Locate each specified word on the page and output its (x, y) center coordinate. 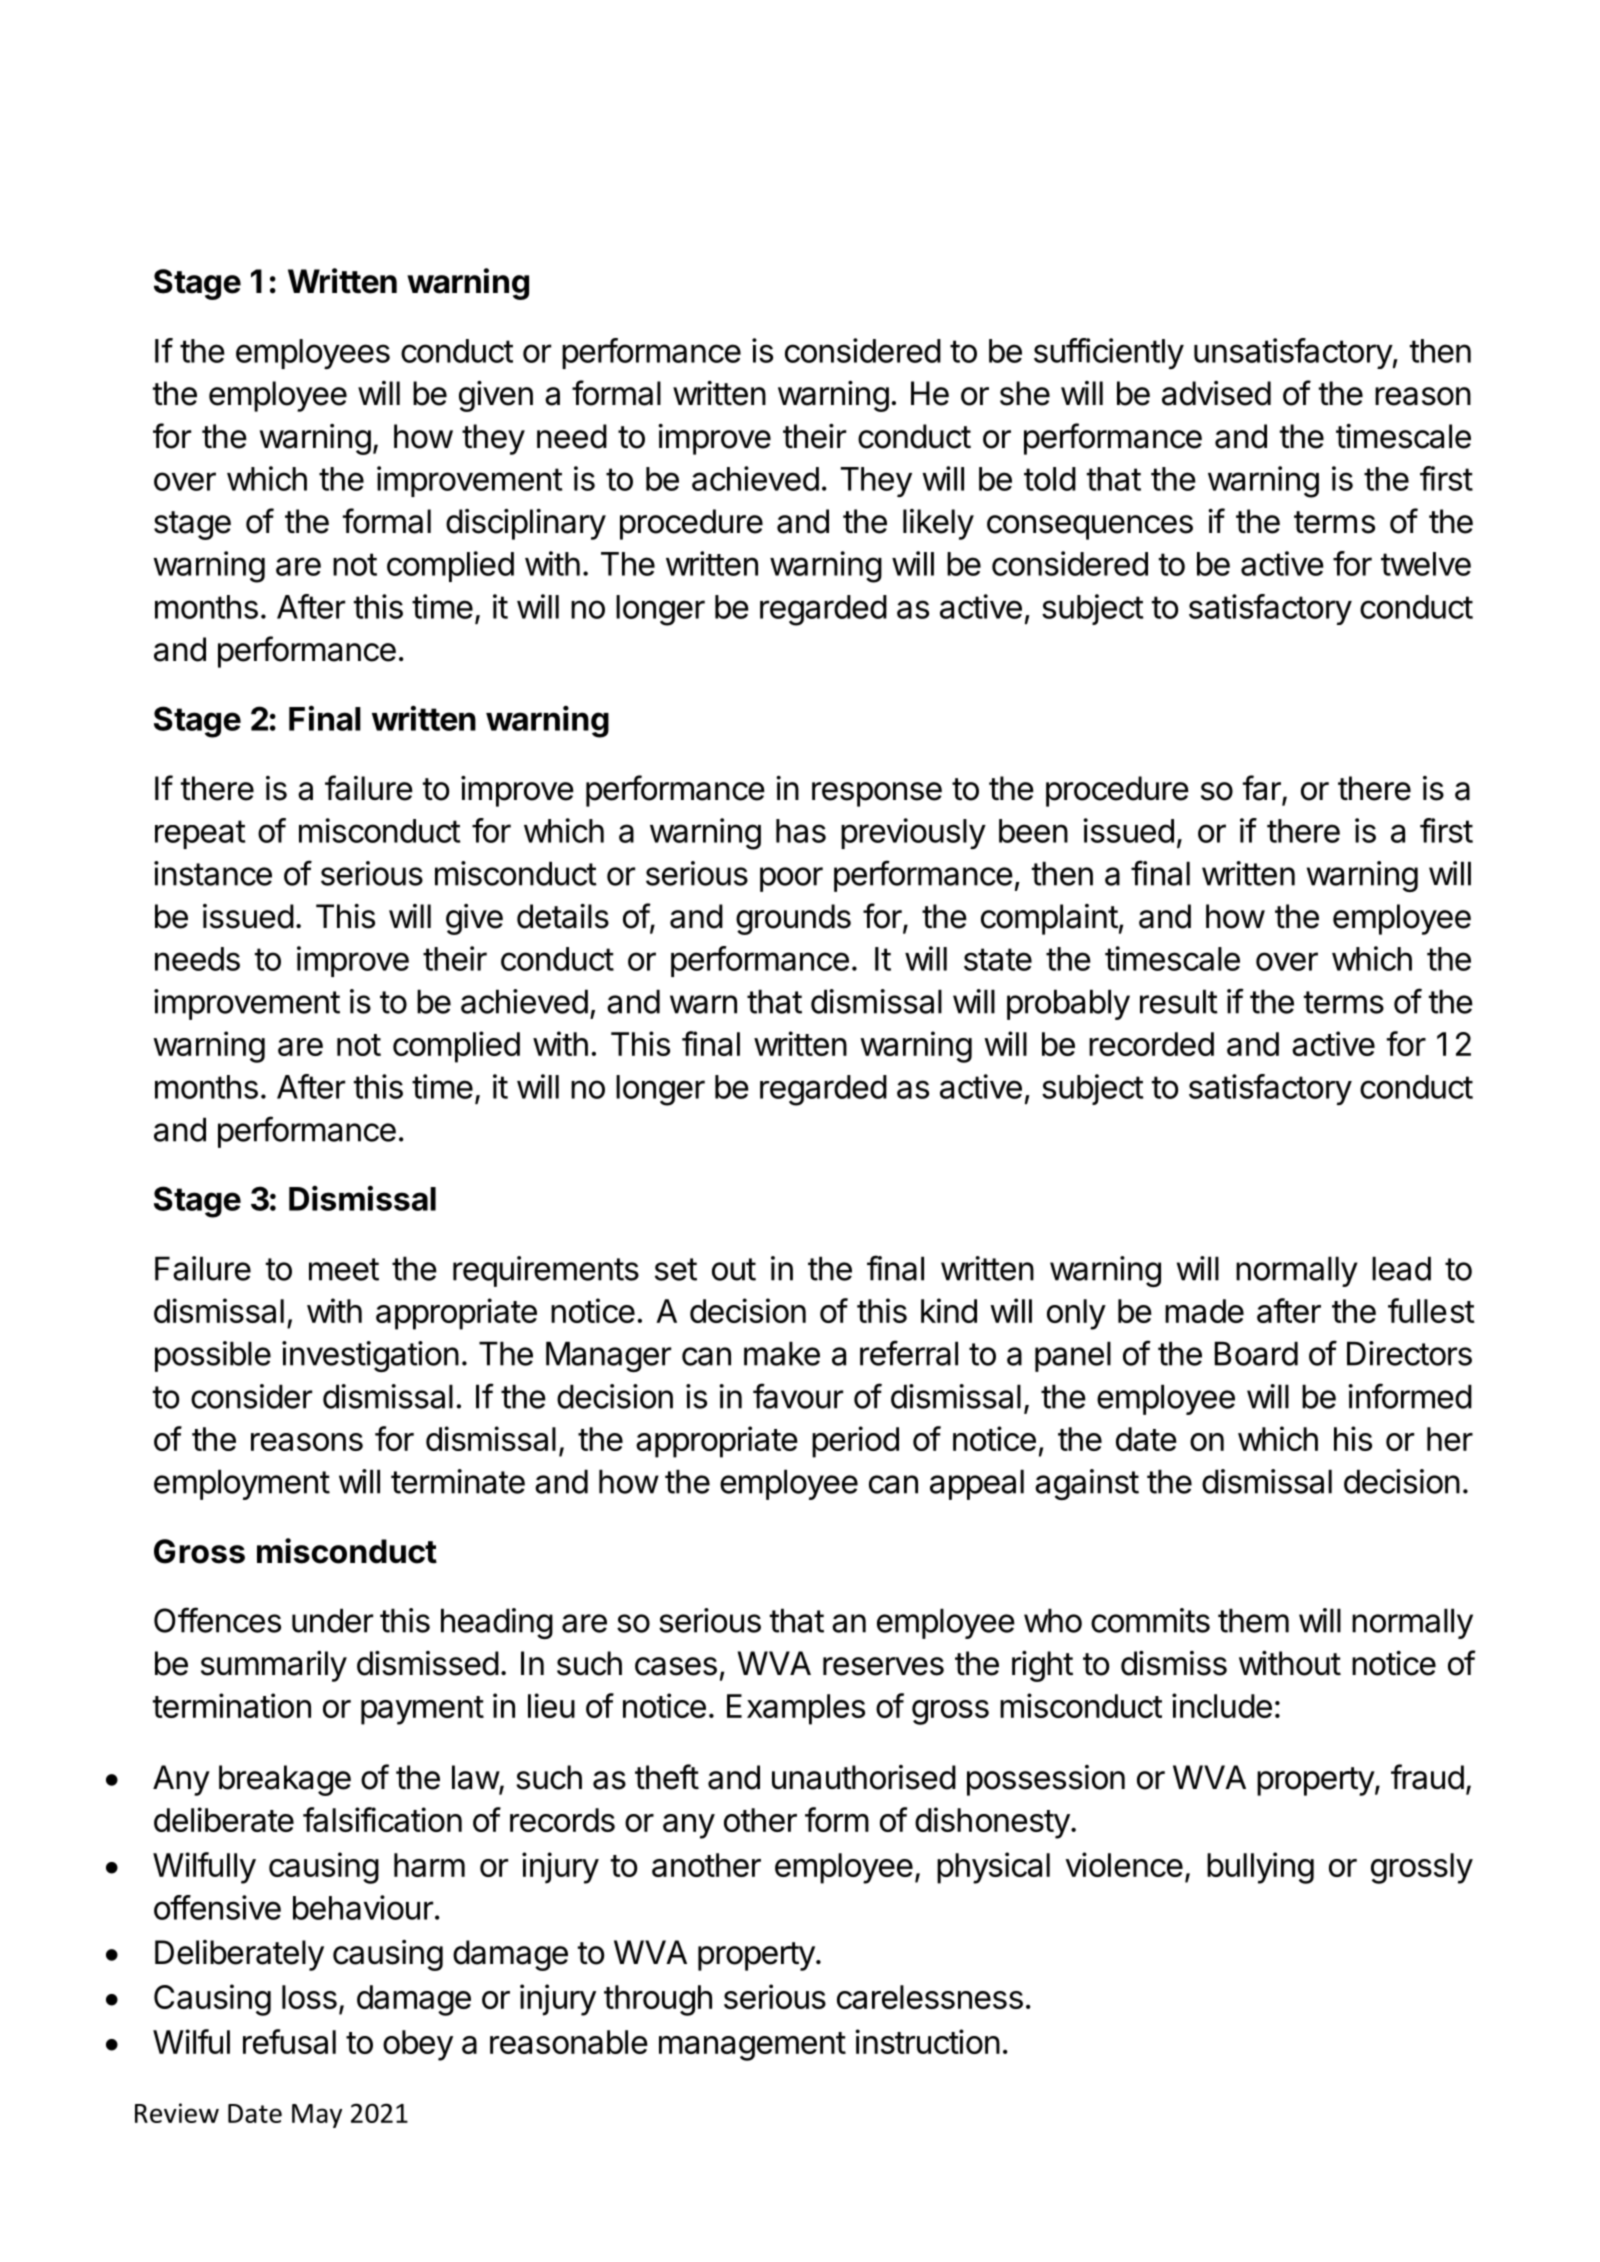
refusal (289, 2041)
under (332, 1620)
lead (1401, 1268)
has (801, 831)
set (676, 1269)
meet (344, 1269)
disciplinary (526, 524)
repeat (200, 834)
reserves (883, 1666)
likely (938, 524)
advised (1216, 393)
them (1253, 1620)
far (1263, 789)
